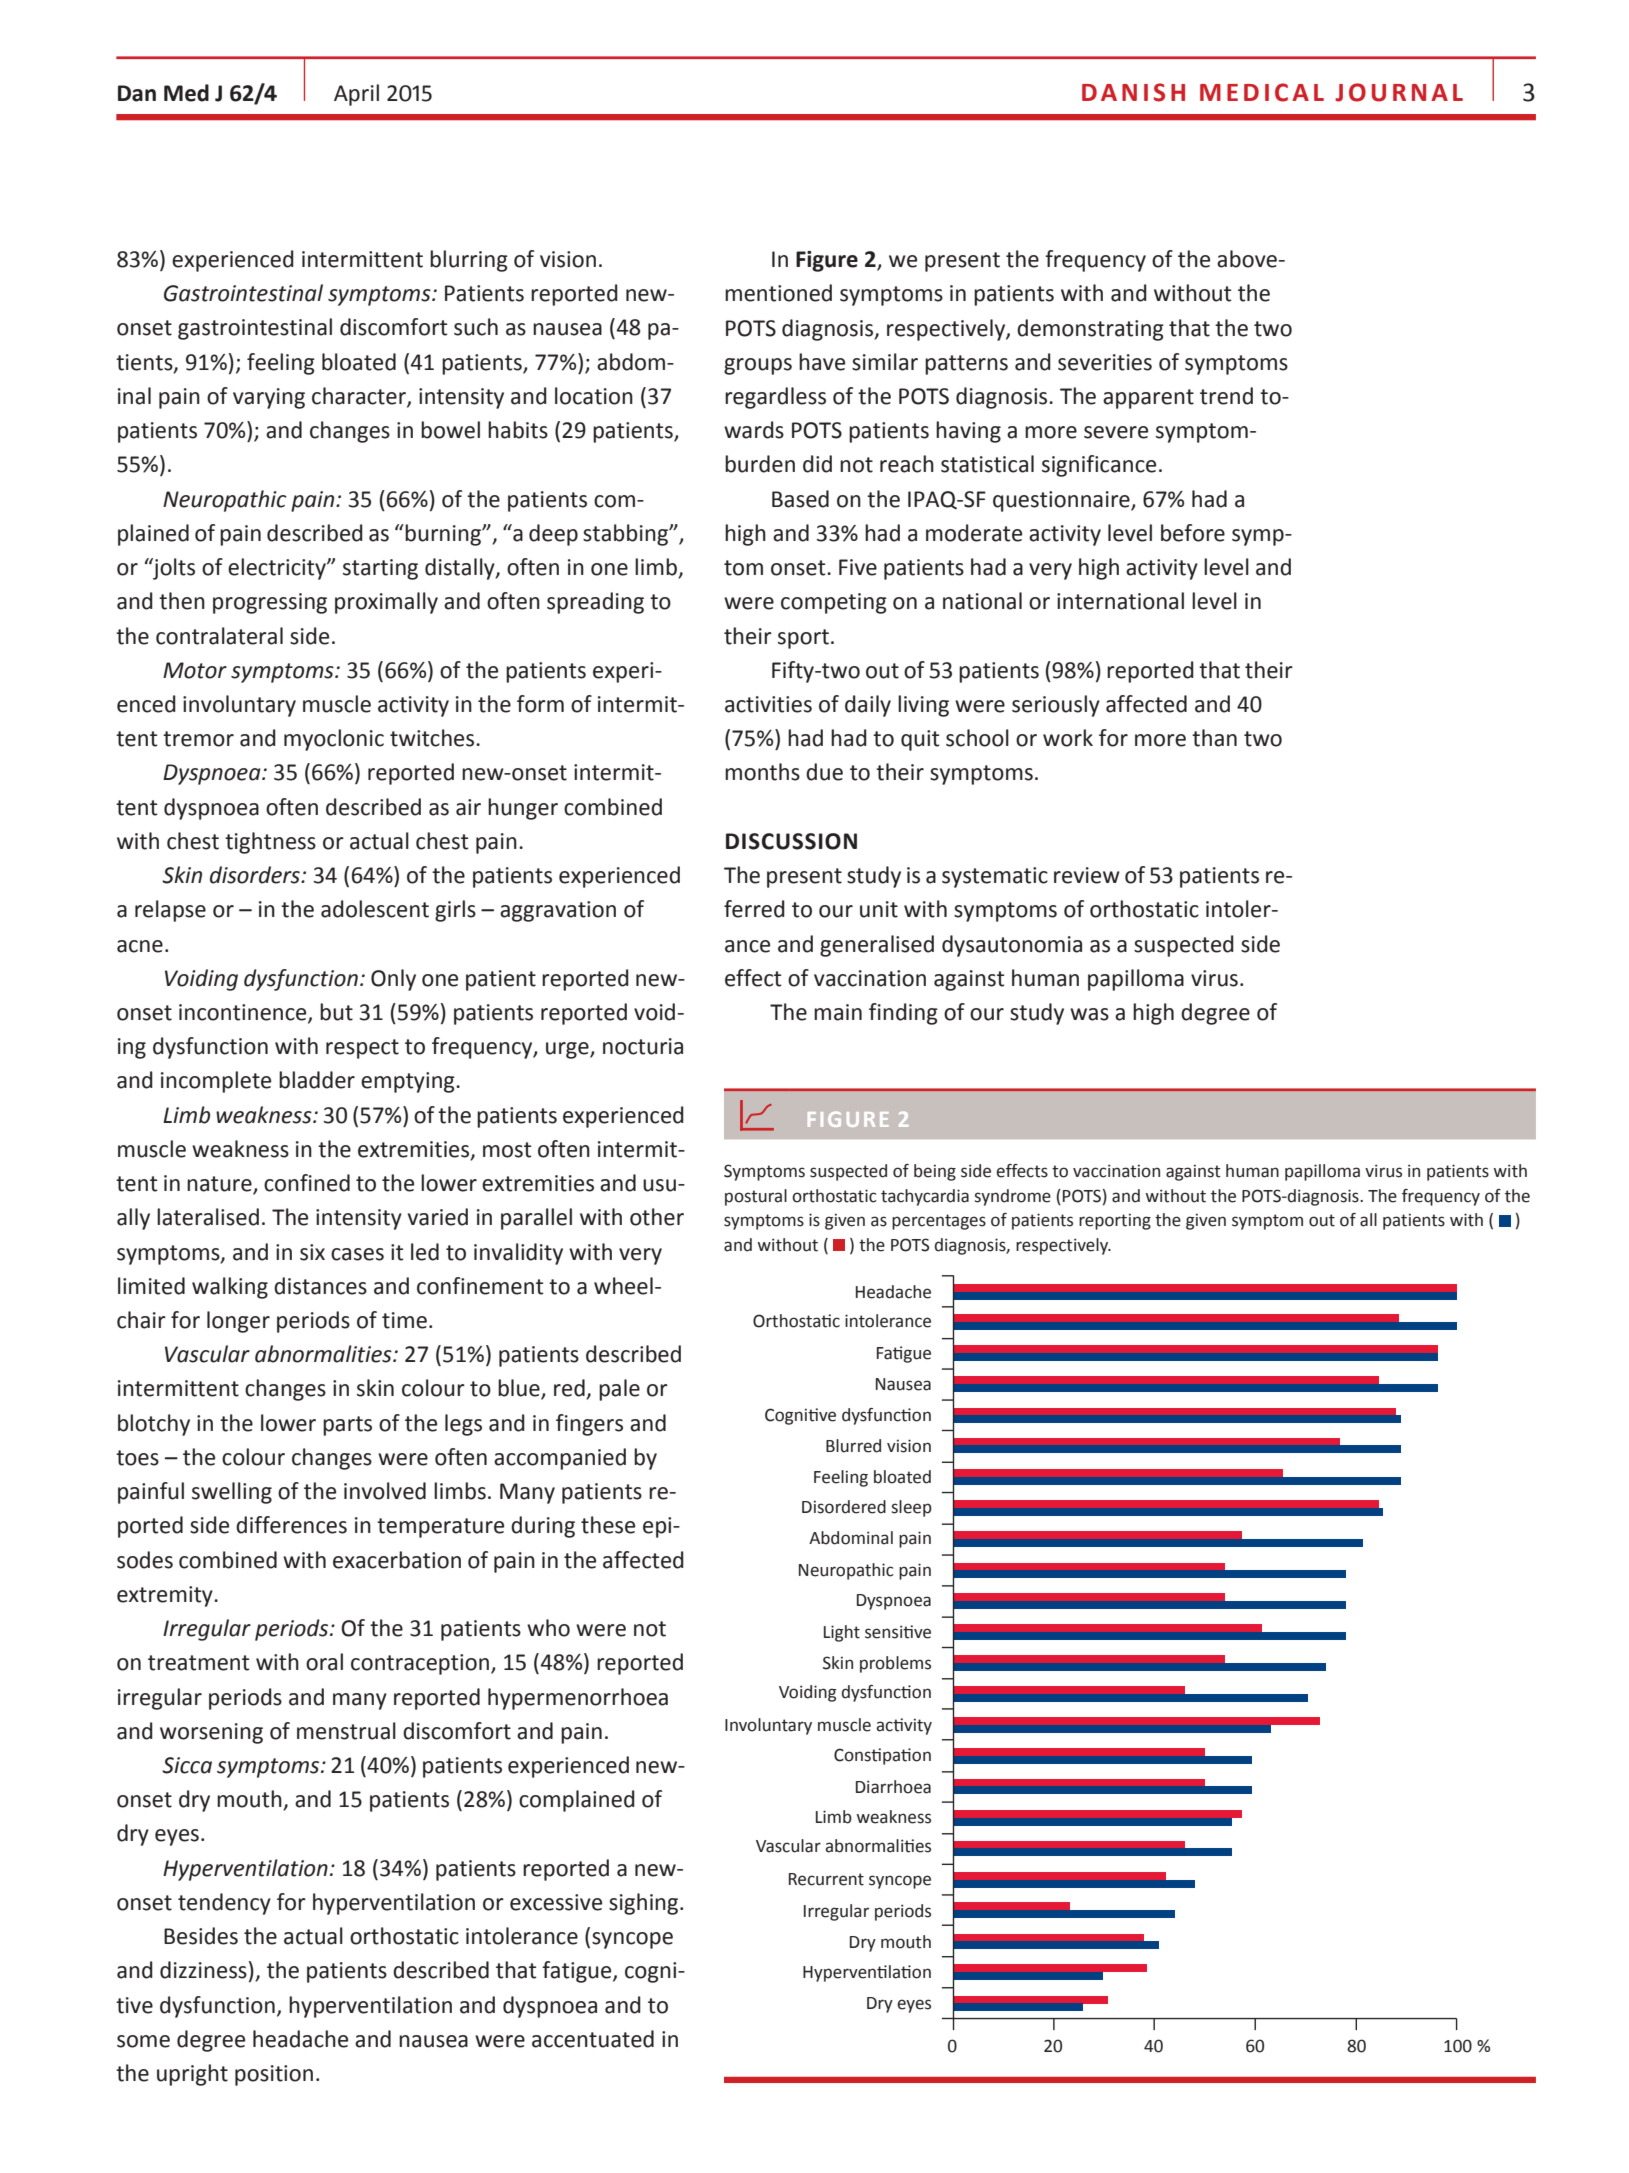  What do you see at coordinates (1090, 330) in the screenshot?
I see `demonstrating` at bounding box center [1090, 330].
